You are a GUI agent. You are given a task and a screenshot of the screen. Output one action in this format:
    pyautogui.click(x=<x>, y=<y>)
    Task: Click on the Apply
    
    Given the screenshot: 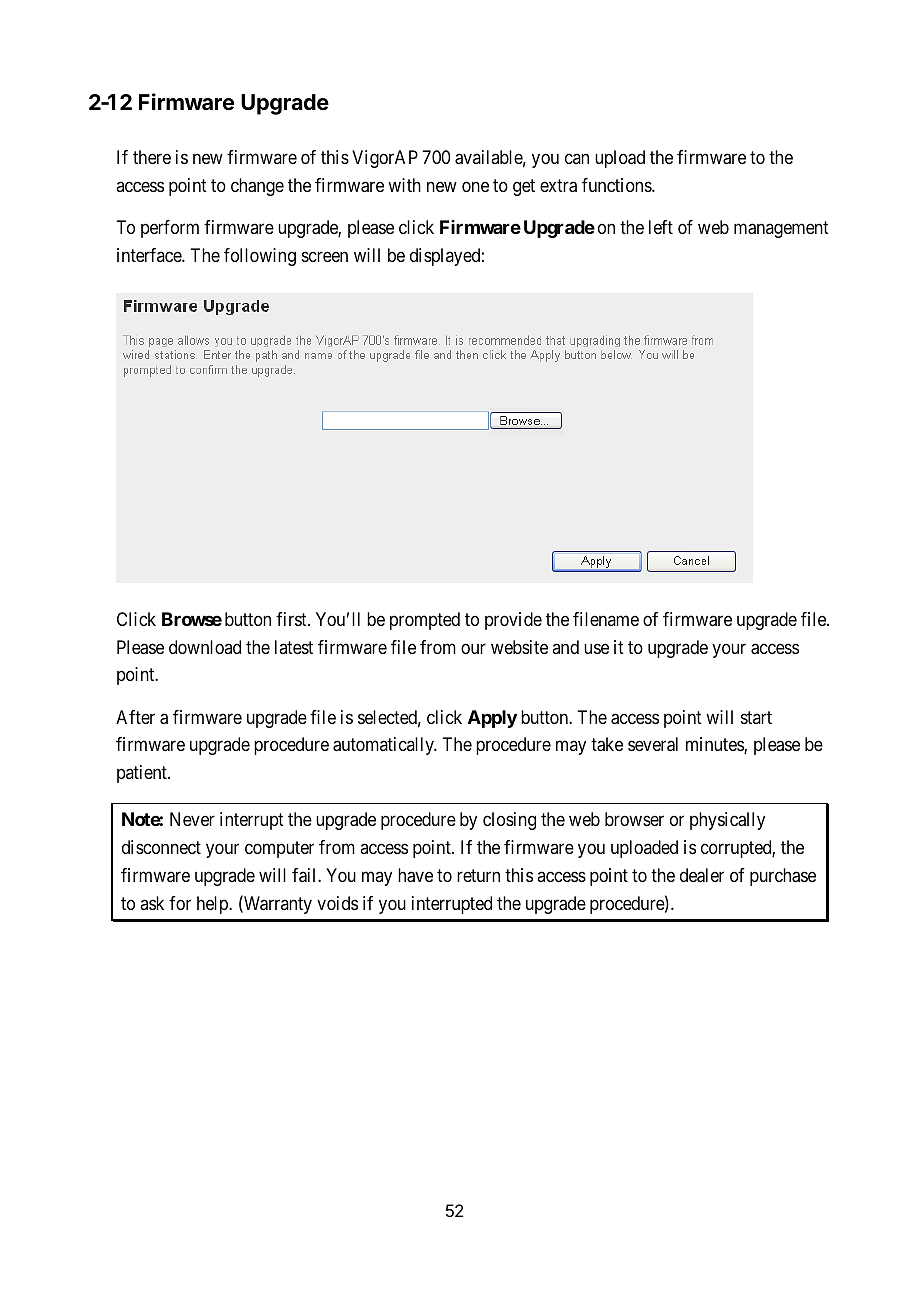 What is the action you would take?
    pyautogui.click(x=492, y=719)
